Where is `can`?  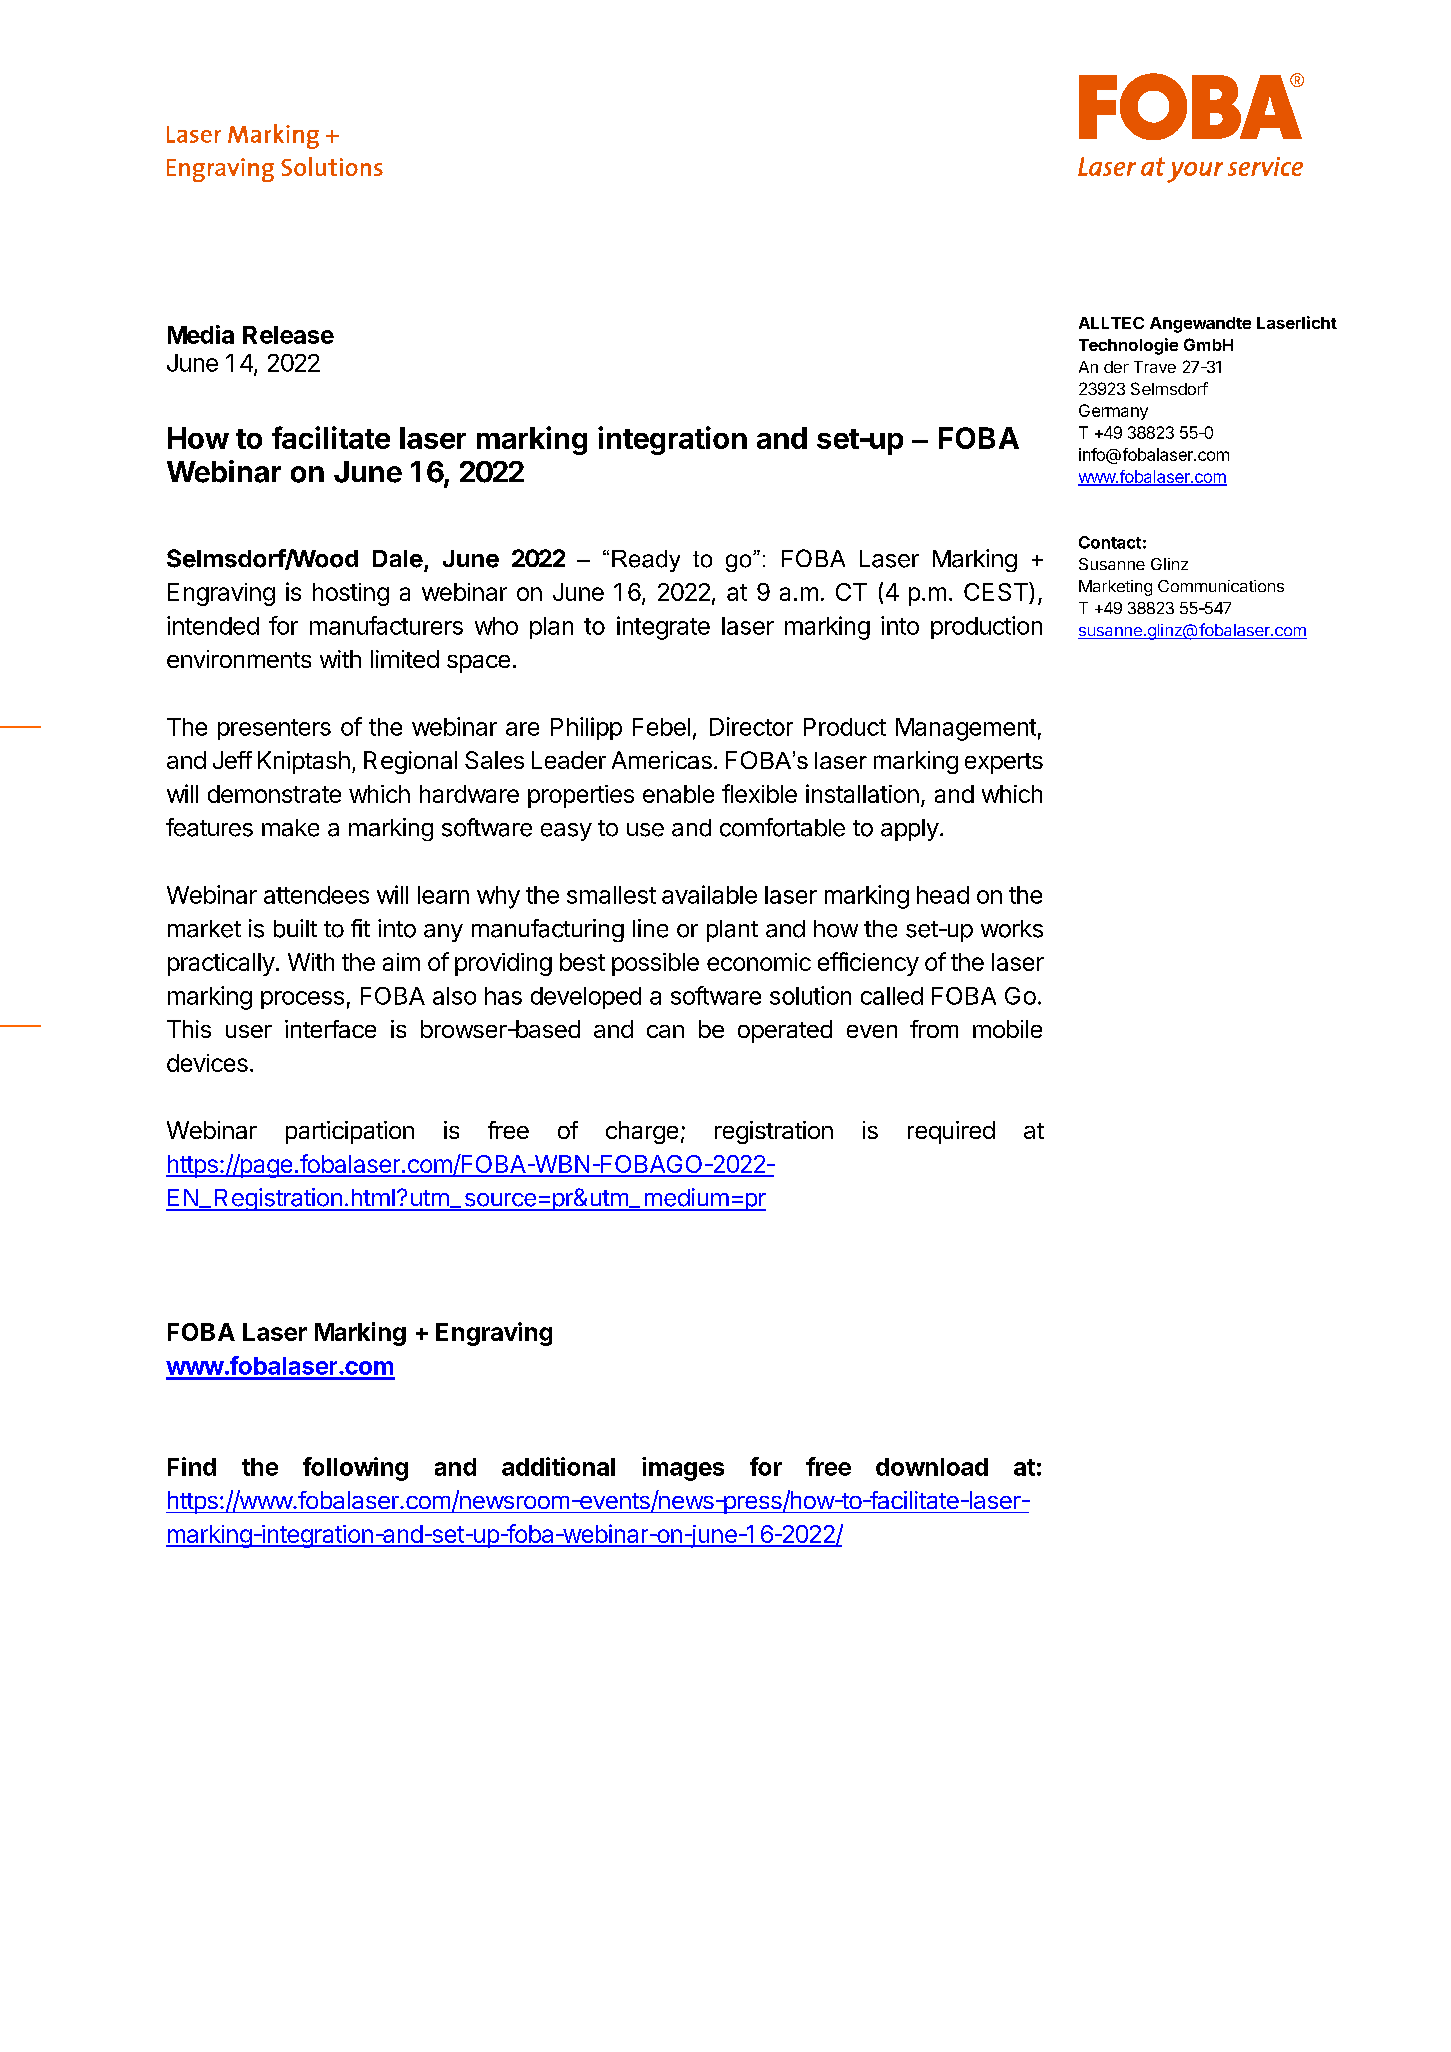 can is located at coordinates (665, 1031).
